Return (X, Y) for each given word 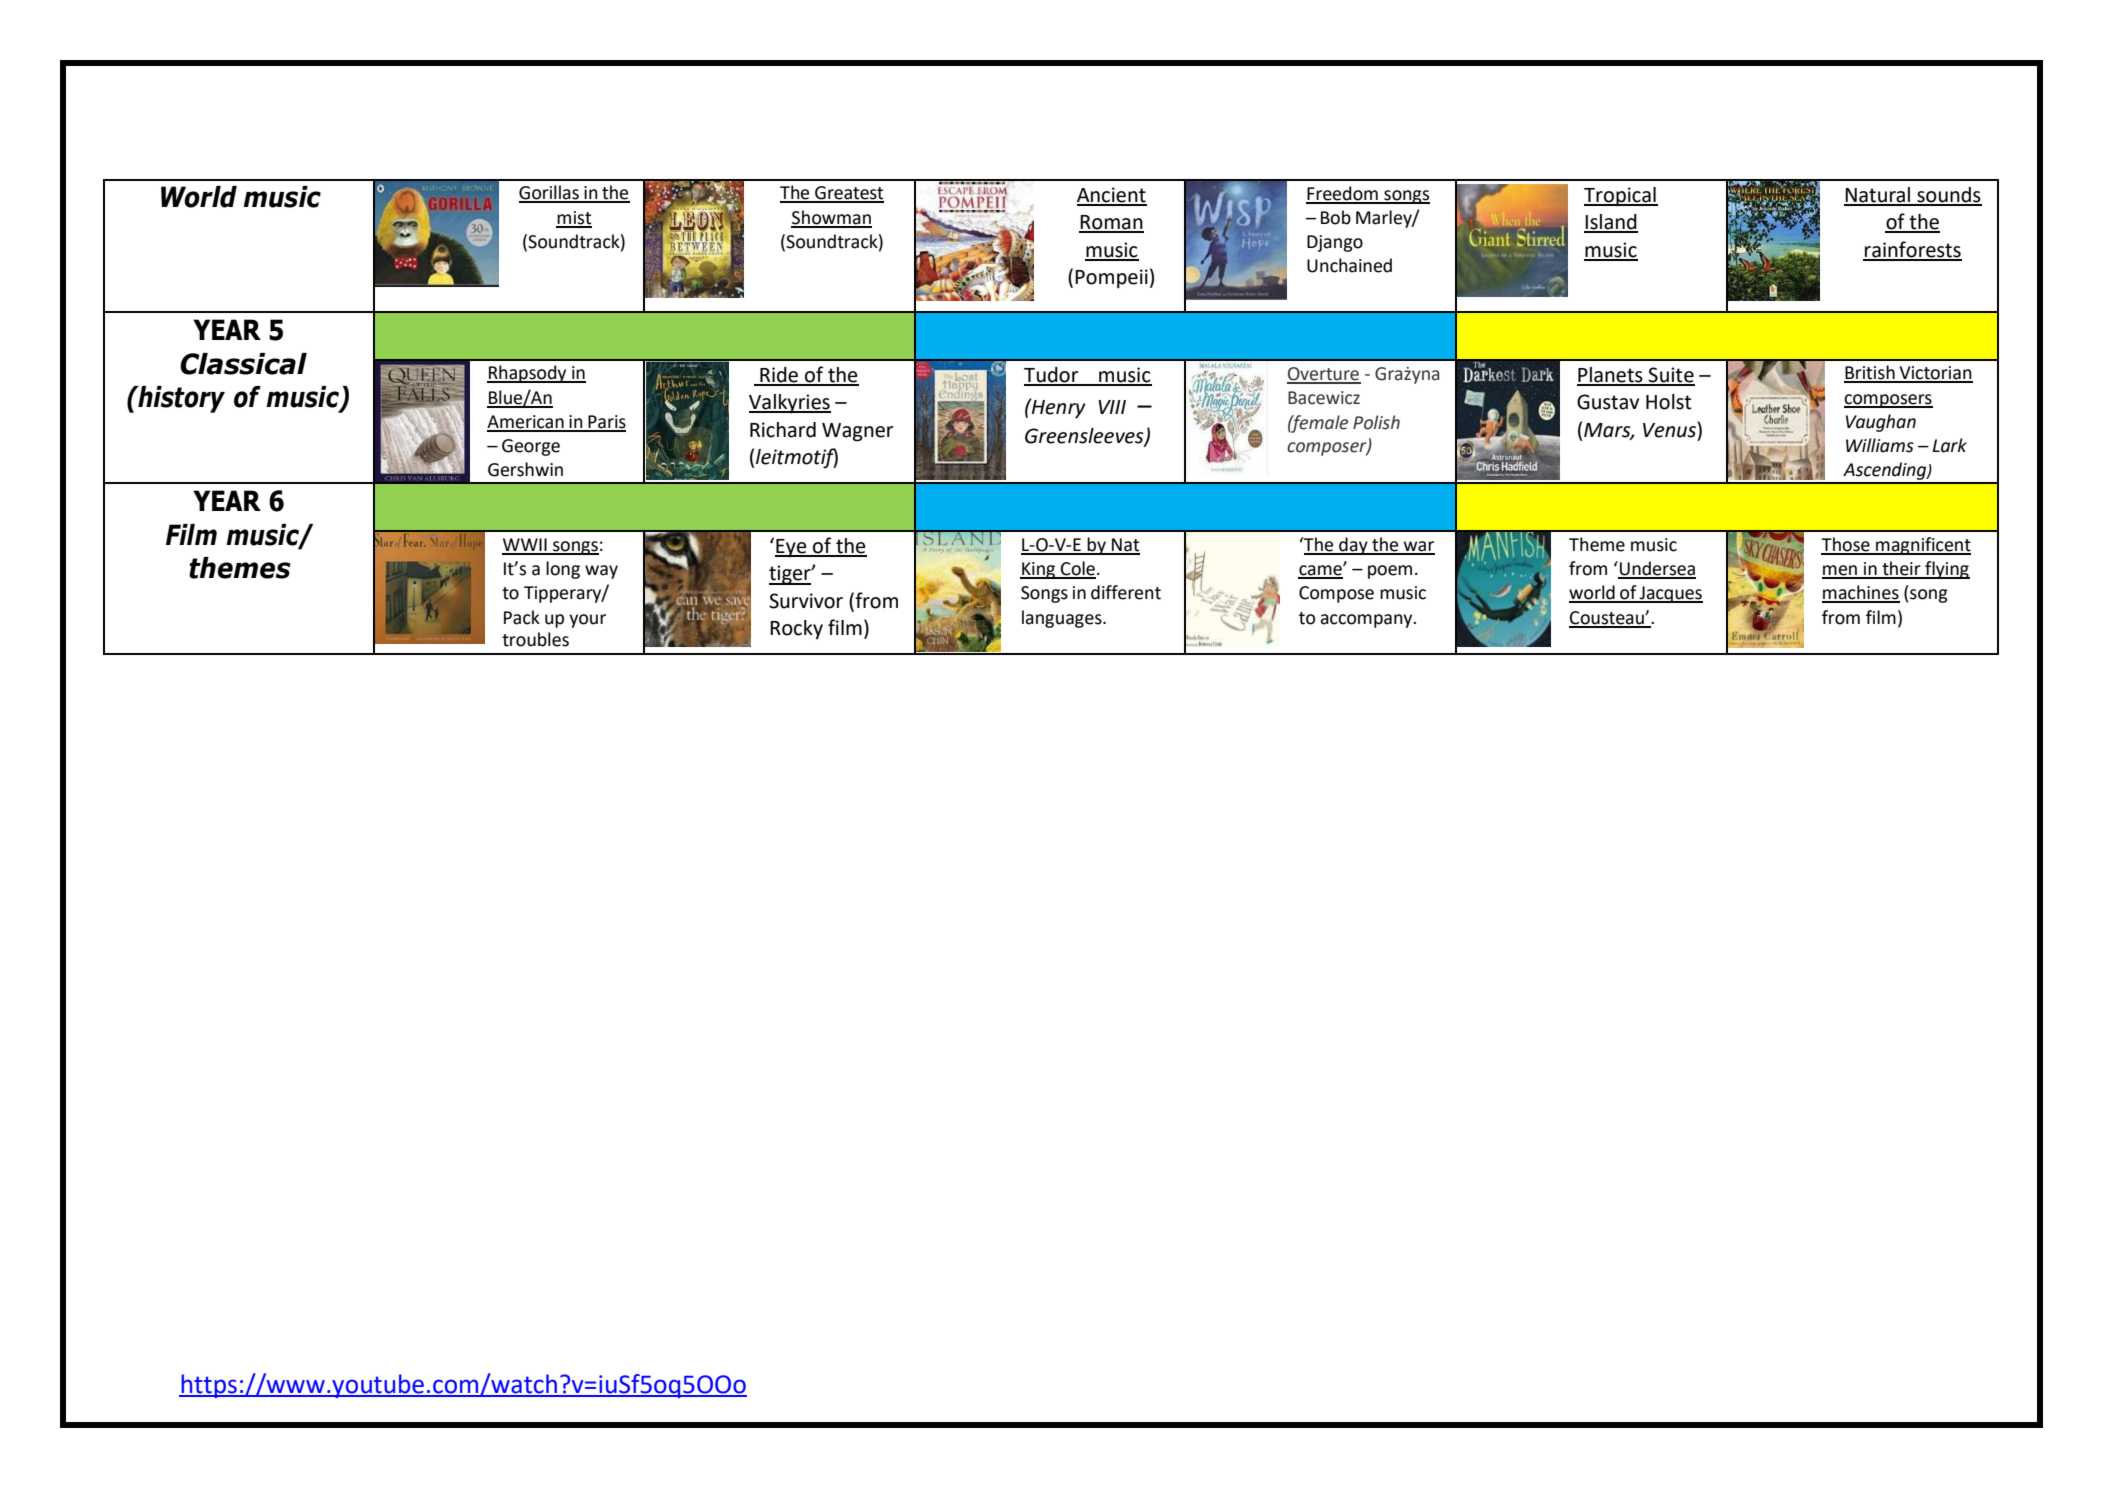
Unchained (1349, 265)
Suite (1671, 376)
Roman (1111, 223)
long (563, 570)
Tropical (1621, 197)
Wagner (858, 432)
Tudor (1052, 376)
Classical (243, 364)
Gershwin (525, 469)
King (1039, 570)
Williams (1880, 445)
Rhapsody (528, 374)
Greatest (848, 194)
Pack (522, 617)
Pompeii (1111, 279)
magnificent (1922, 546)
